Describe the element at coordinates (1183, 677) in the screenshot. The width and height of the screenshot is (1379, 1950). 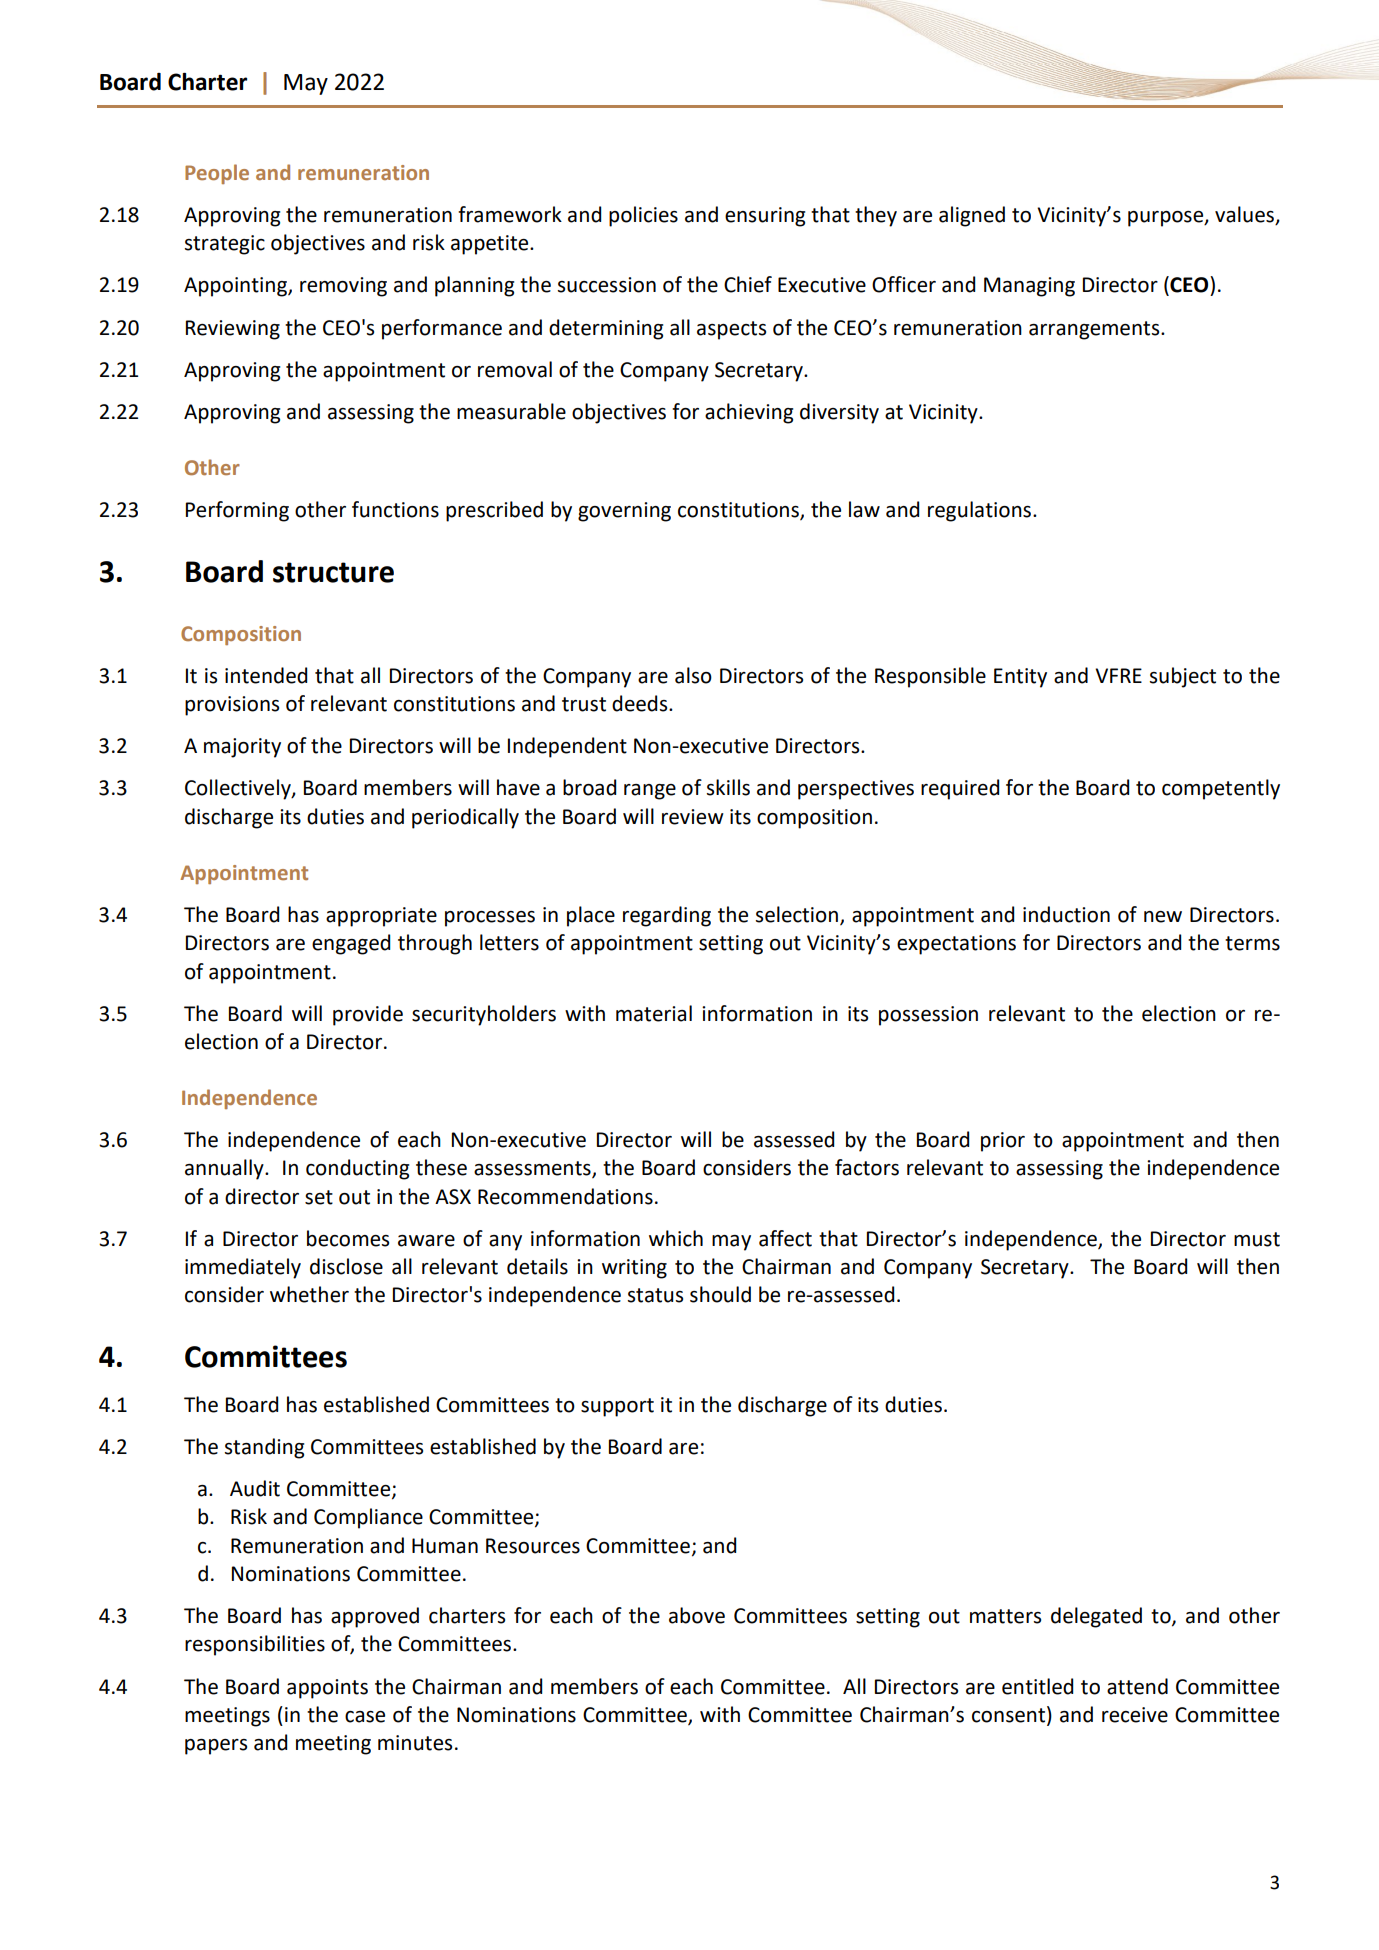
I see `subject` at that location.
